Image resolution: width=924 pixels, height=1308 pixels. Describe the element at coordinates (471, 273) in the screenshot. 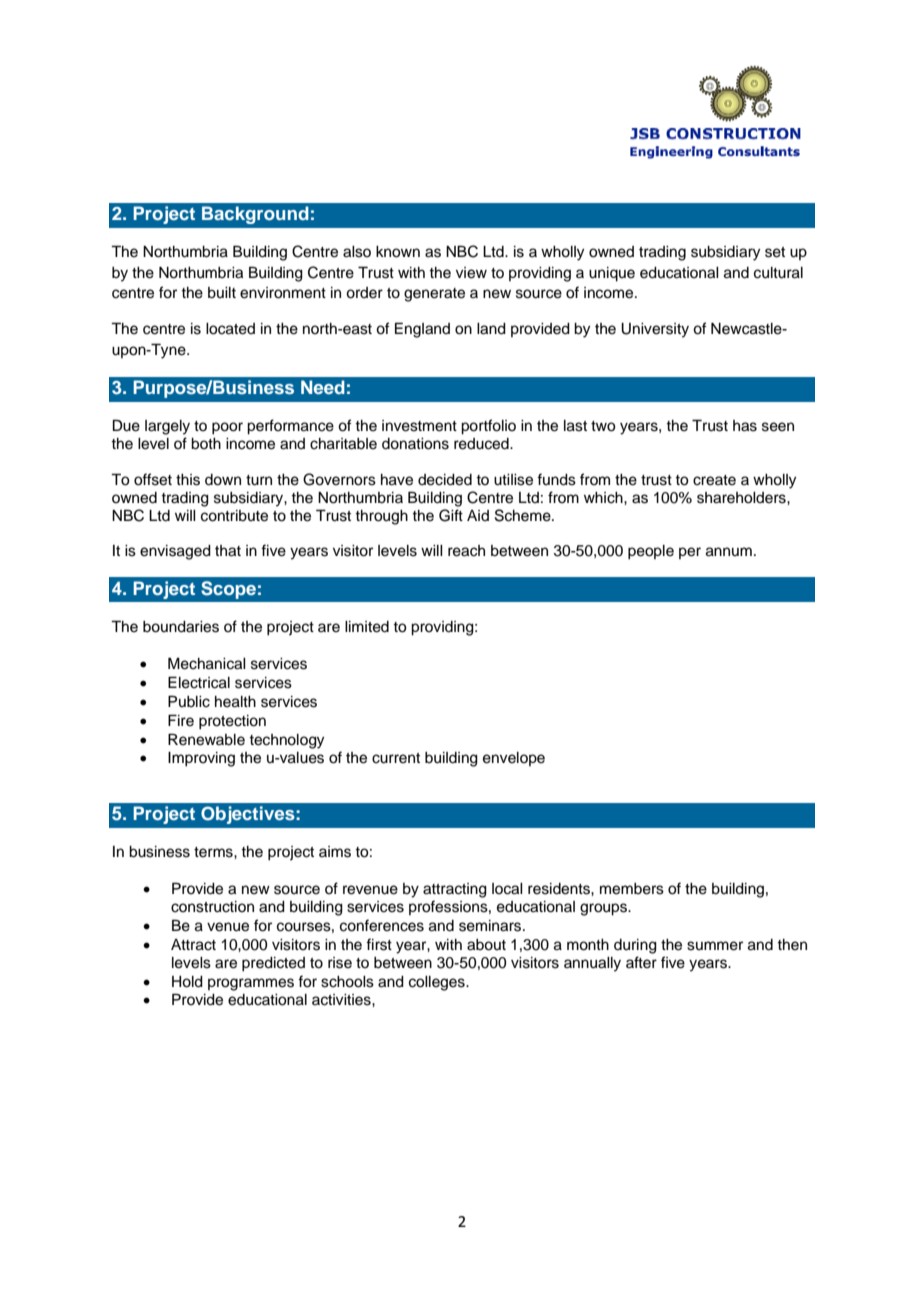

I see `view` at that location.
